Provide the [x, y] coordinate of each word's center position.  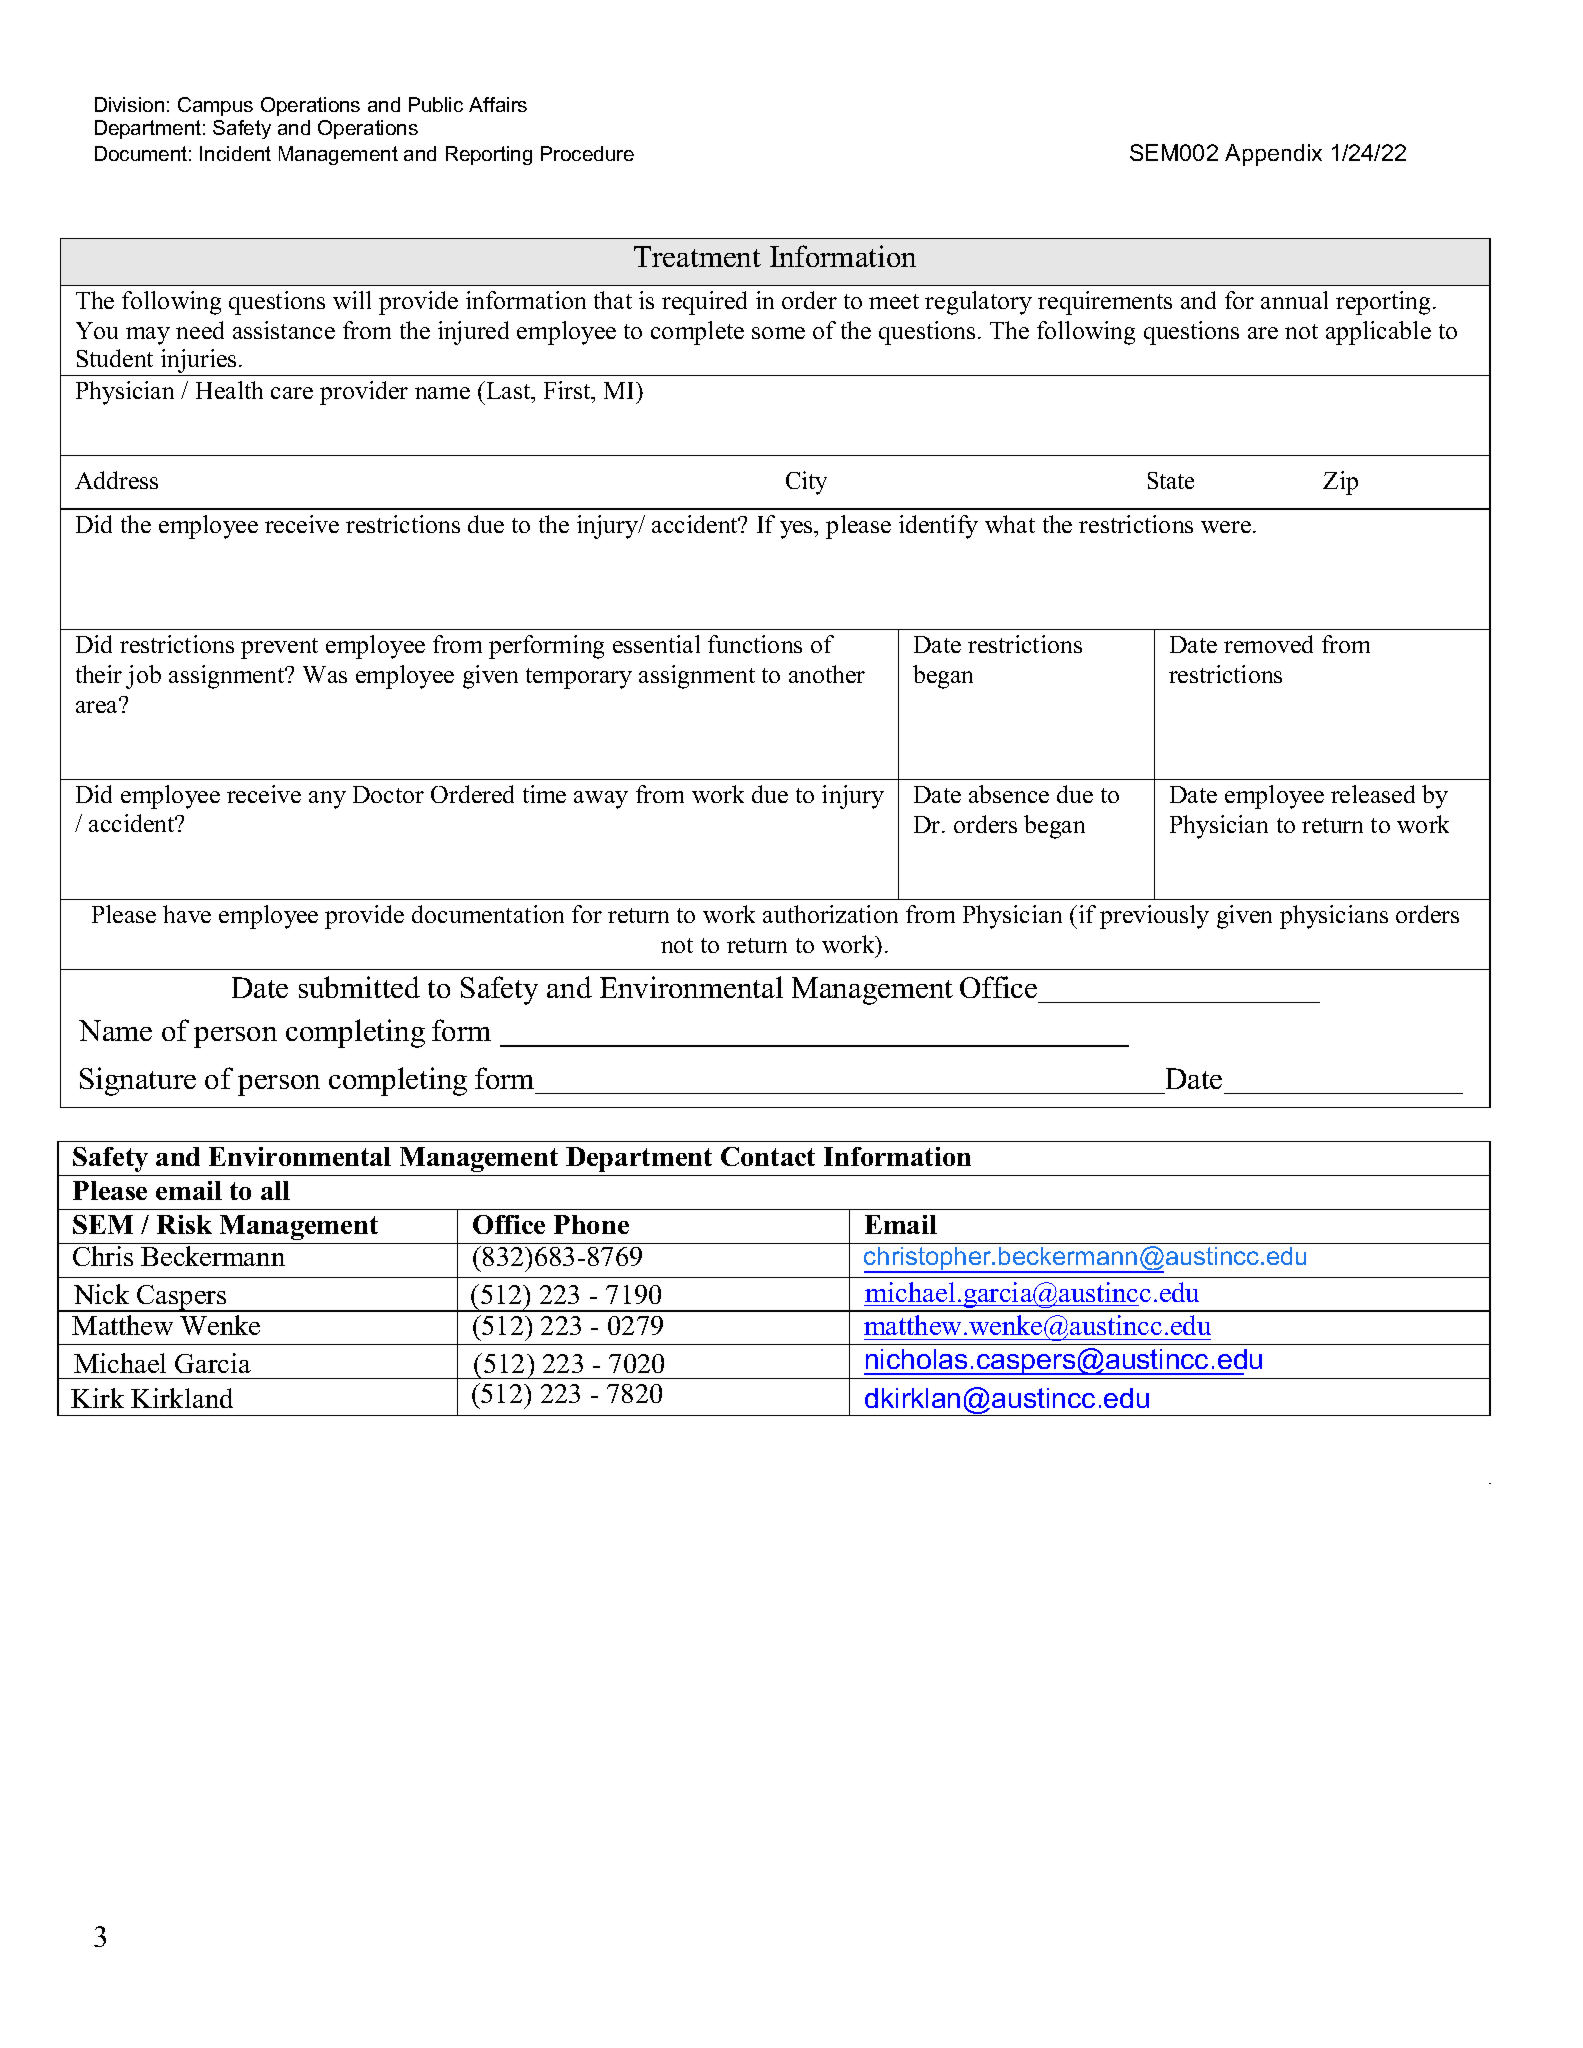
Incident [235, 153]
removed [1268, 644]
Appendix [1273, 155]
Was [325, 674]
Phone [591, 1224]
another [827, 674]
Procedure [587, 153]
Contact [768, 1156]
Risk [184, 1224]
